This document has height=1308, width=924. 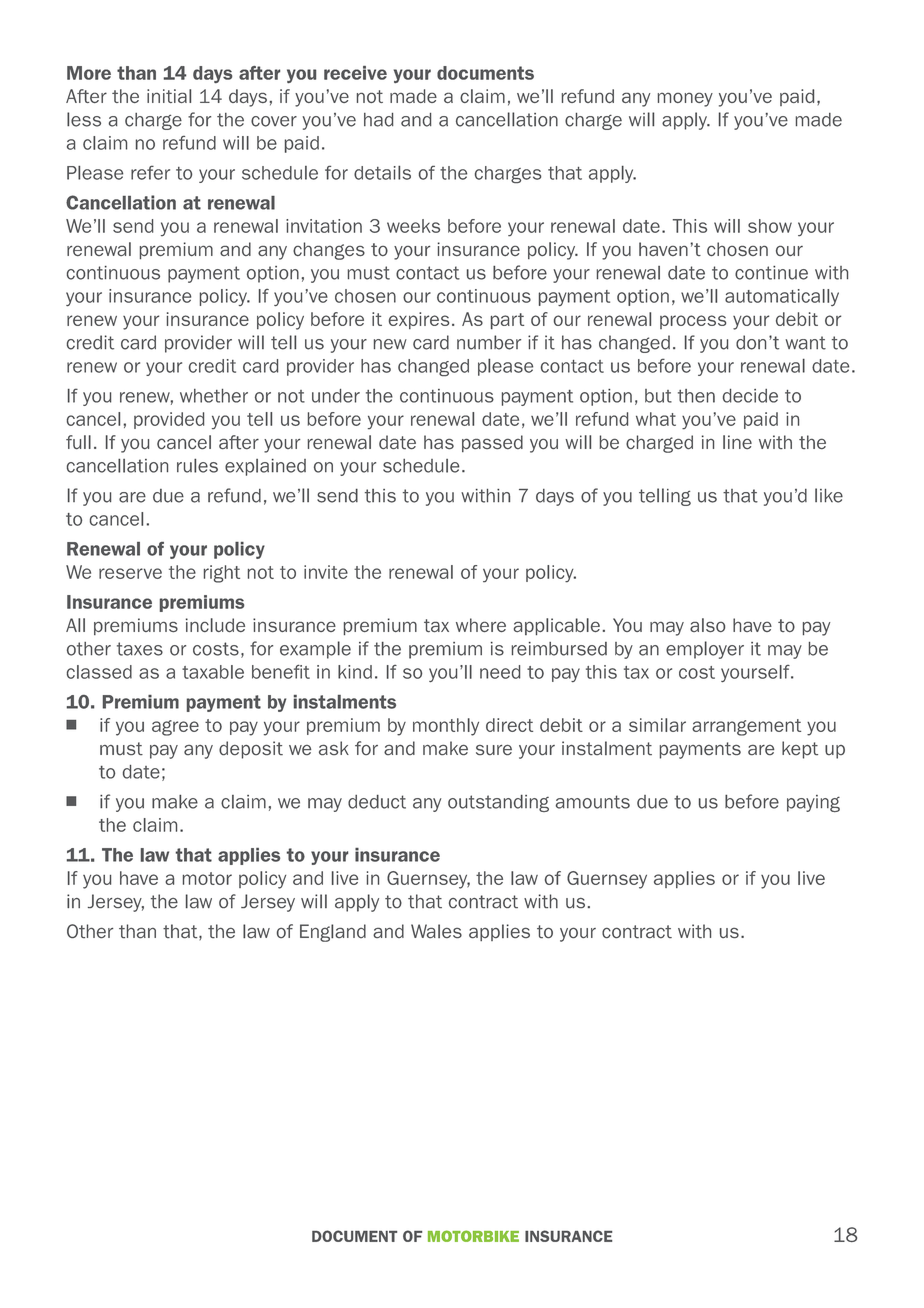 I want to click on initial, so click(x=169, y=96).
